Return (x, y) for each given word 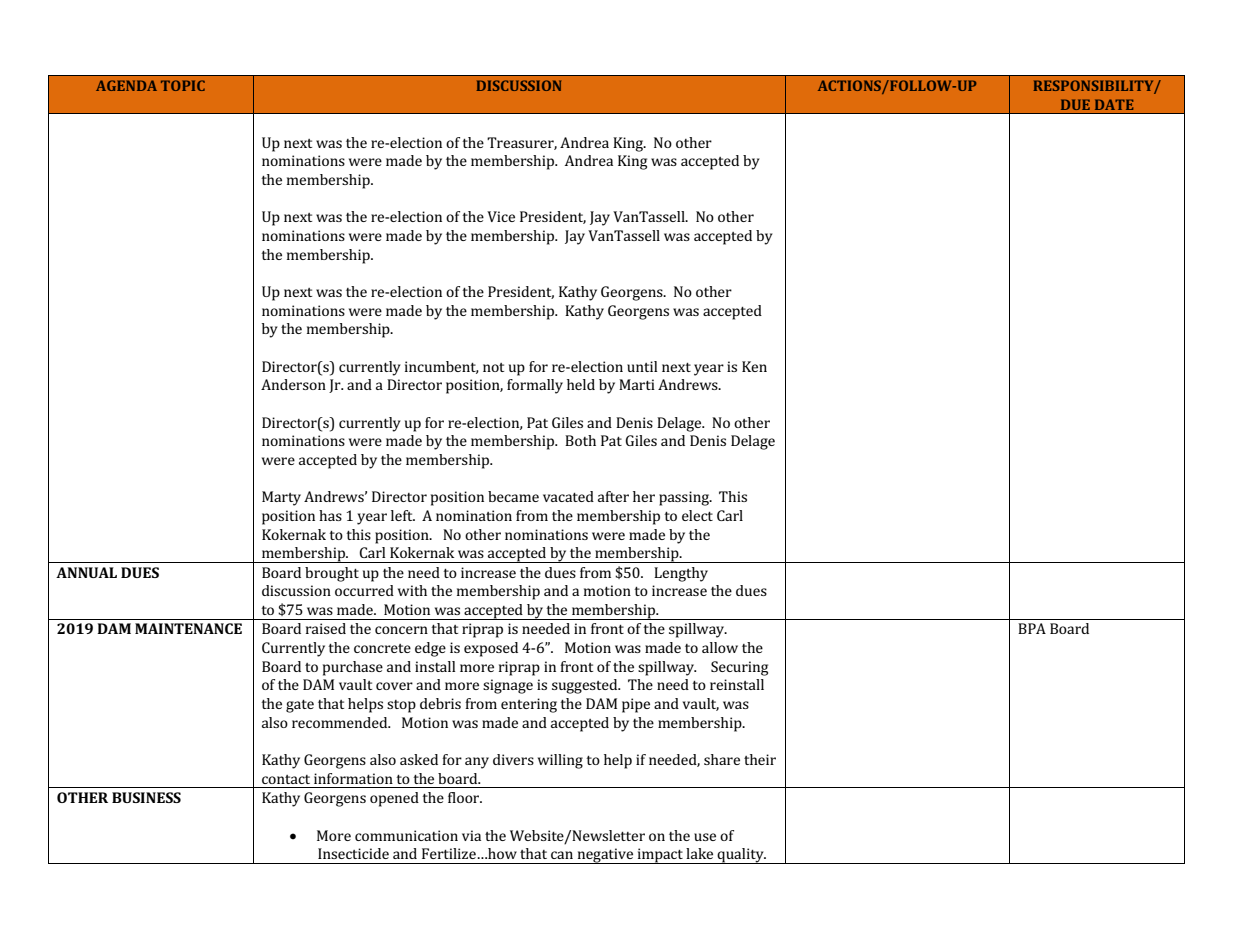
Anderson (293, 384)
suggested (586, 686)
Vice (501, 216)
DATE (1114, 104)
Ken (754, 366)
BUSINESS (146, 797)
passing (685, 498)
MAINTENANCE (188, 628)
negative (605, 856)
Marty (281, 498)
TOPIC (183, 85)
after (613, 496)
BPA (1032, 628)
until (642, 366)
